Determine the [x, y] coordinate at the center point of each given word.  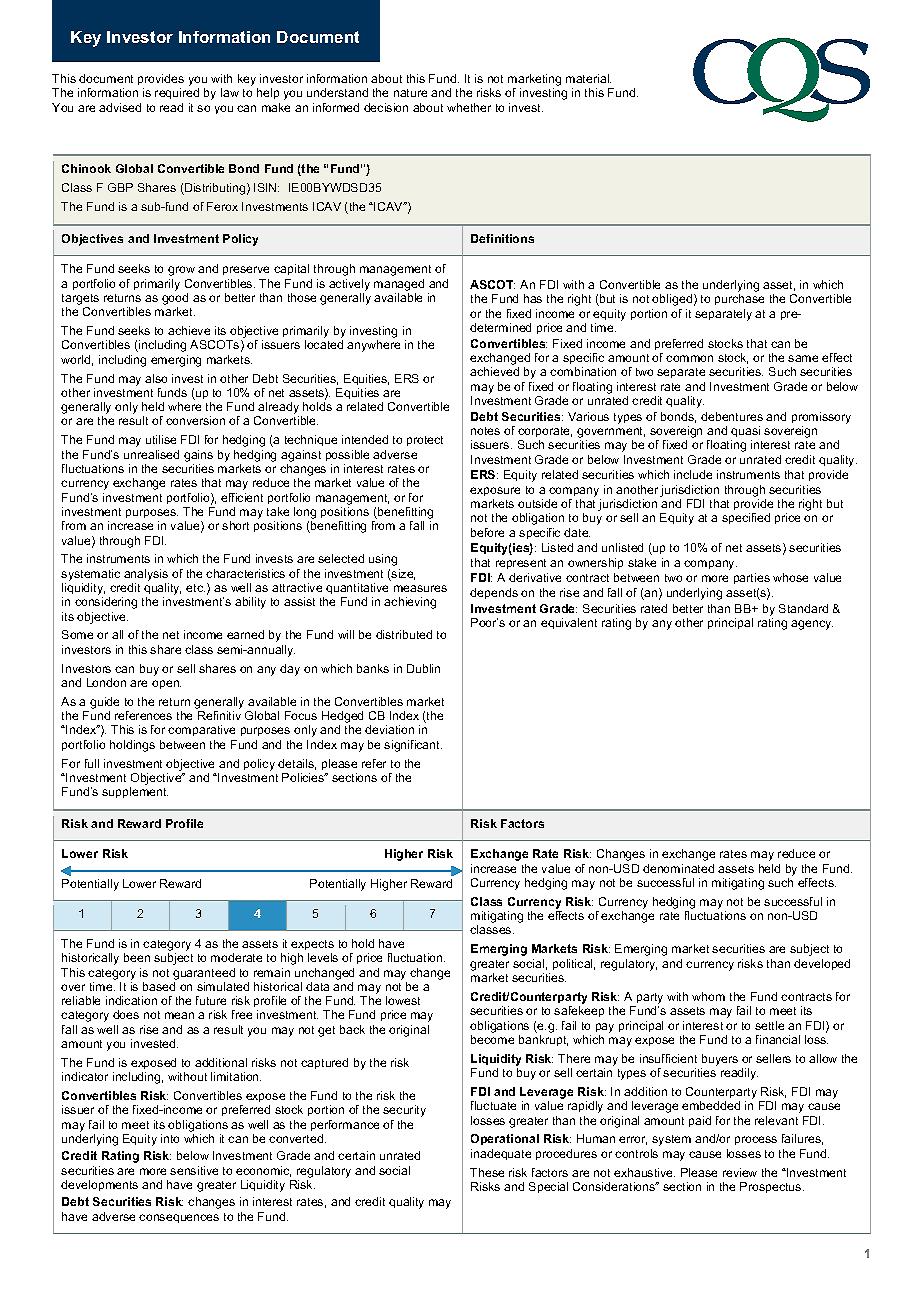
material [588, 78]
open [166, 684]
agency [812, 625]
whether [469, 107]
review [740, 1172]
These [487, 1172]
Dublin [423, 668]
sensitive [194, 1170]
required [177, 93]
